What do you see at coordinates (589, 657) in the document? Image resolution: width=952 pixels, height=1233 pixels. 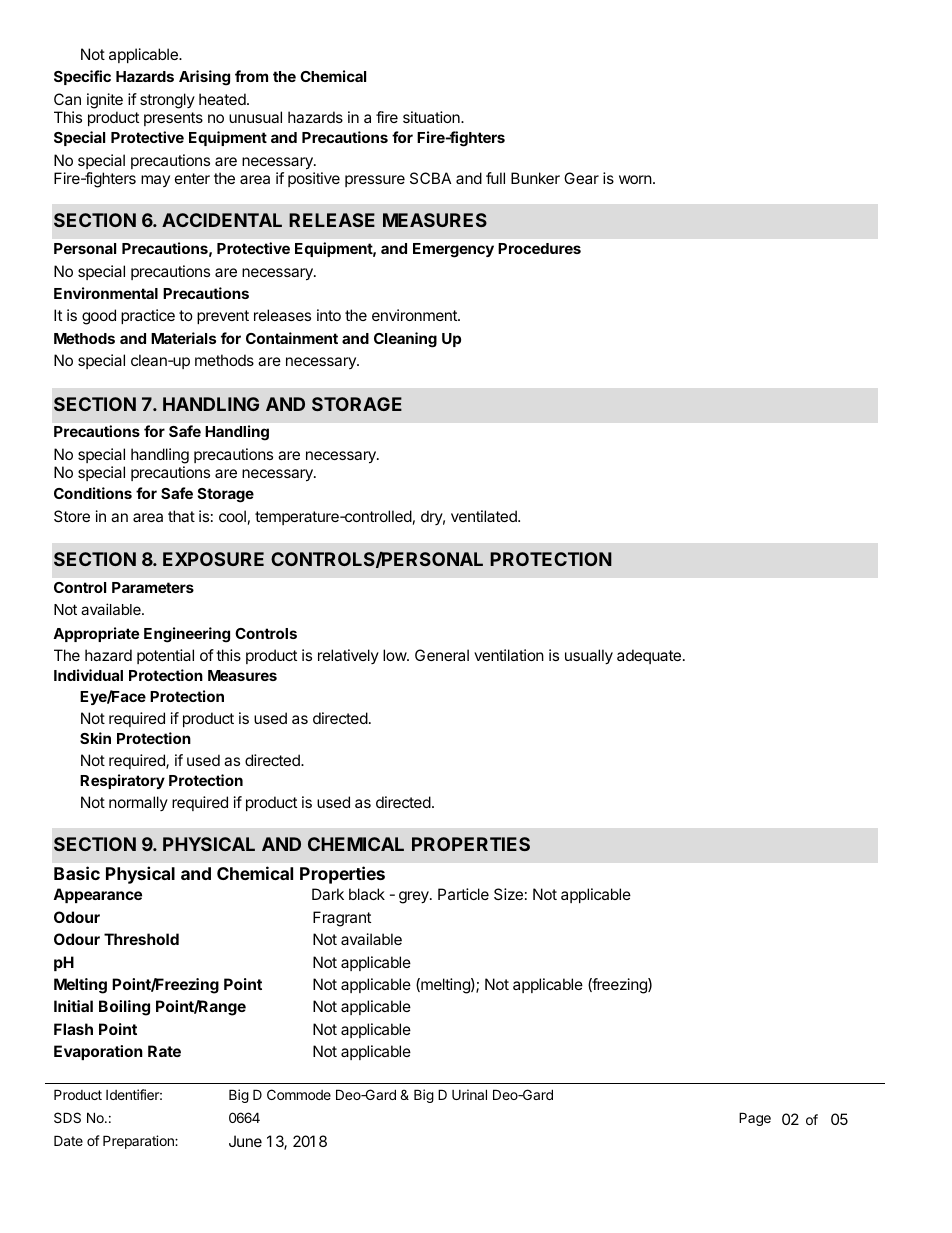 I see `usually` at bounding box center [589, 657].
